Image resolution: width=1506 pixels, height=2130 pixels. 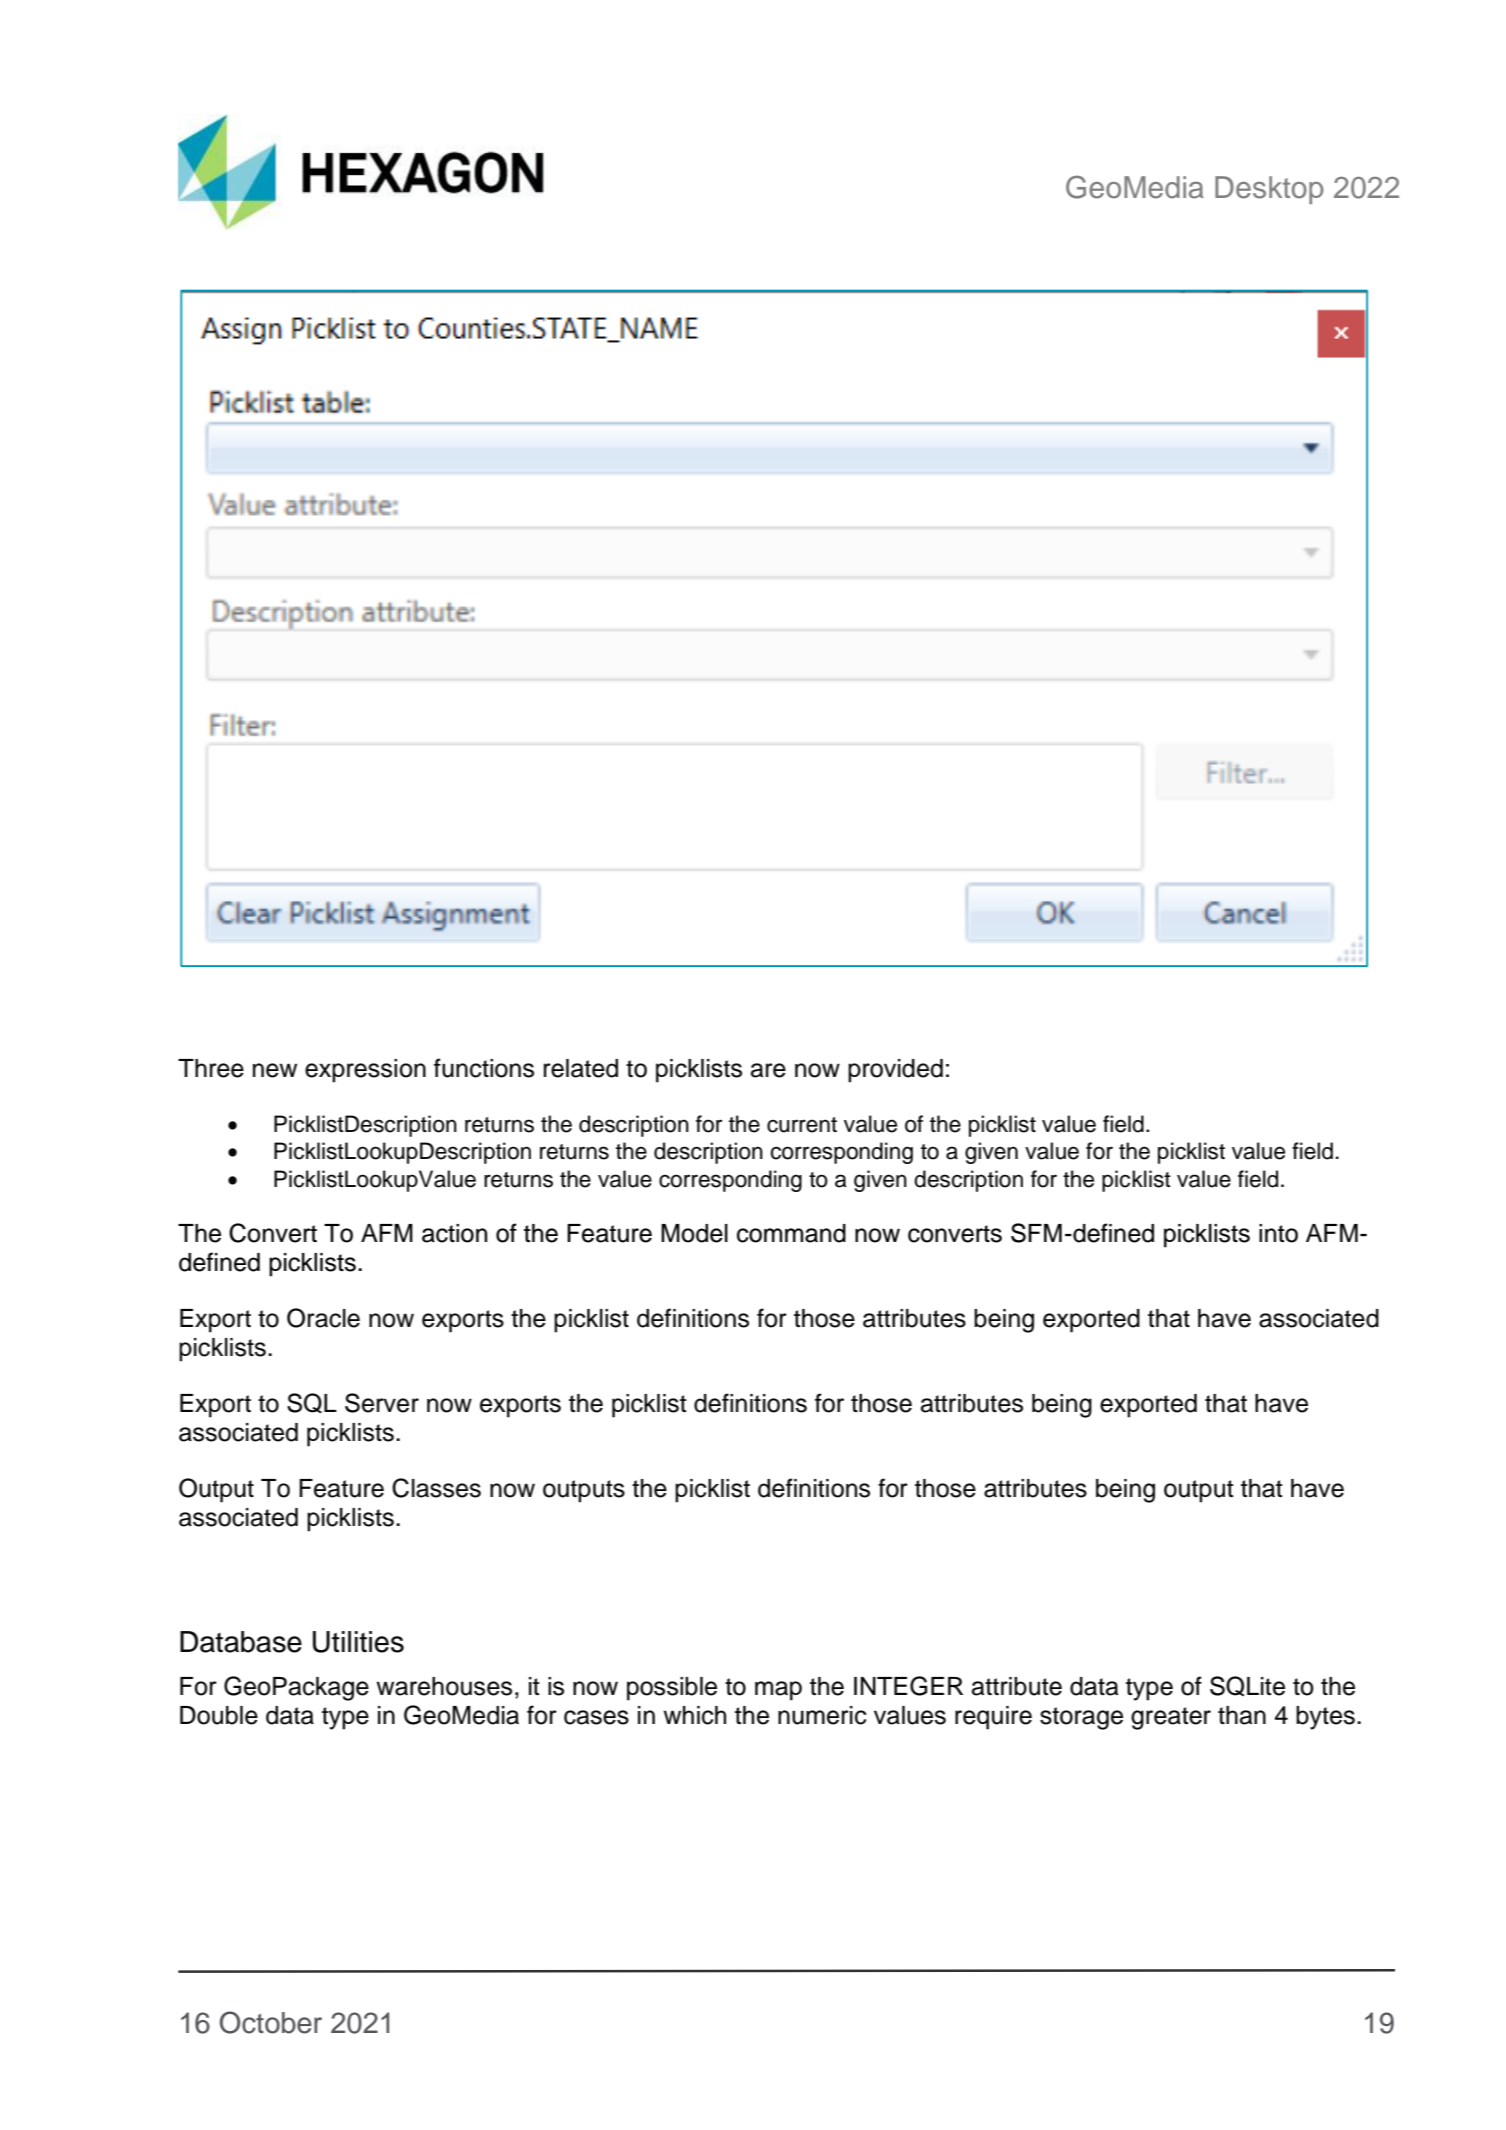 What do you see at coordinates (323, 1318) in the image?
I see `Oracle` at bounding box center [323, 1318].
